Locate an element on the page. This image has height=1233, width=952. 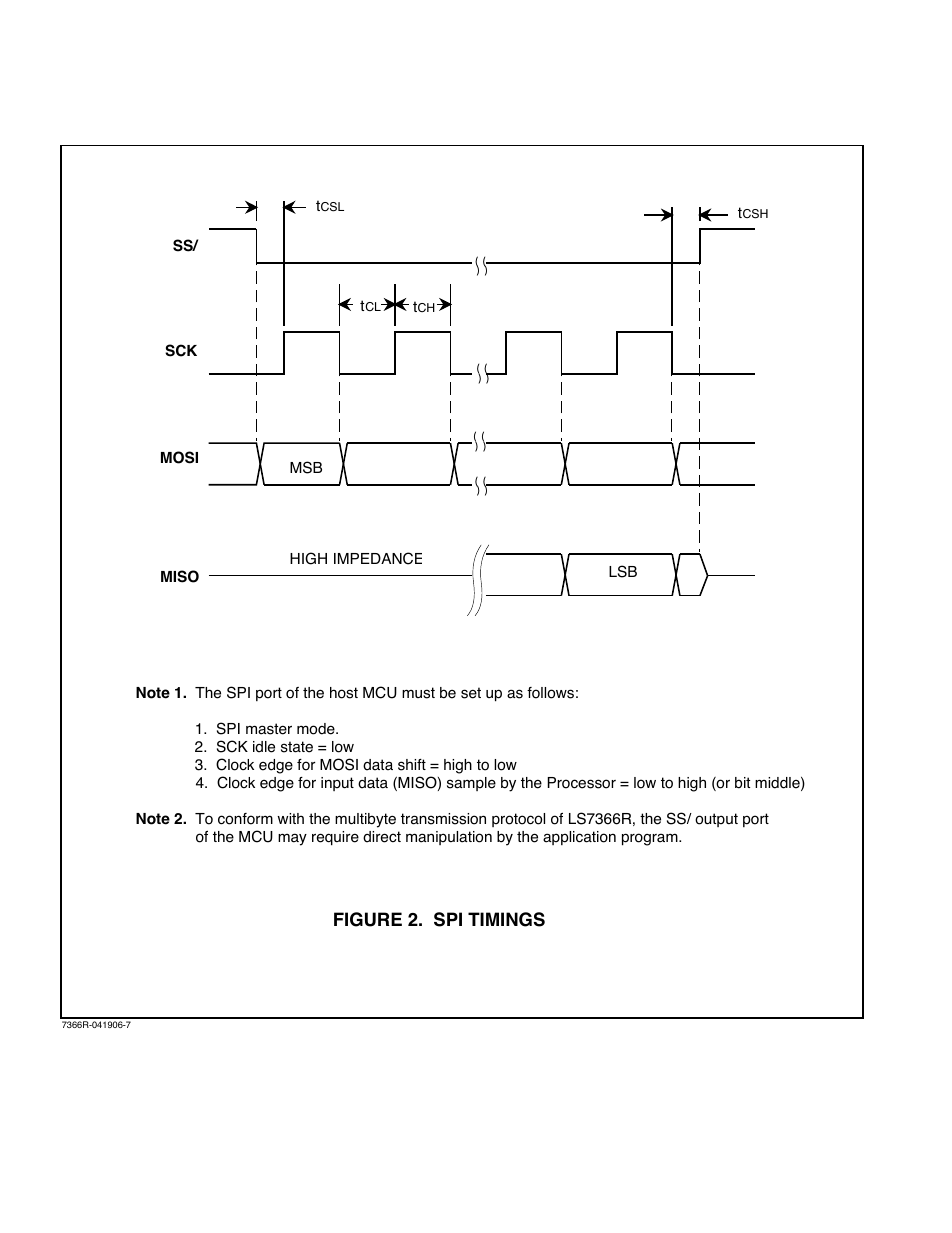
LSB is located at coordinates (623, 571).
